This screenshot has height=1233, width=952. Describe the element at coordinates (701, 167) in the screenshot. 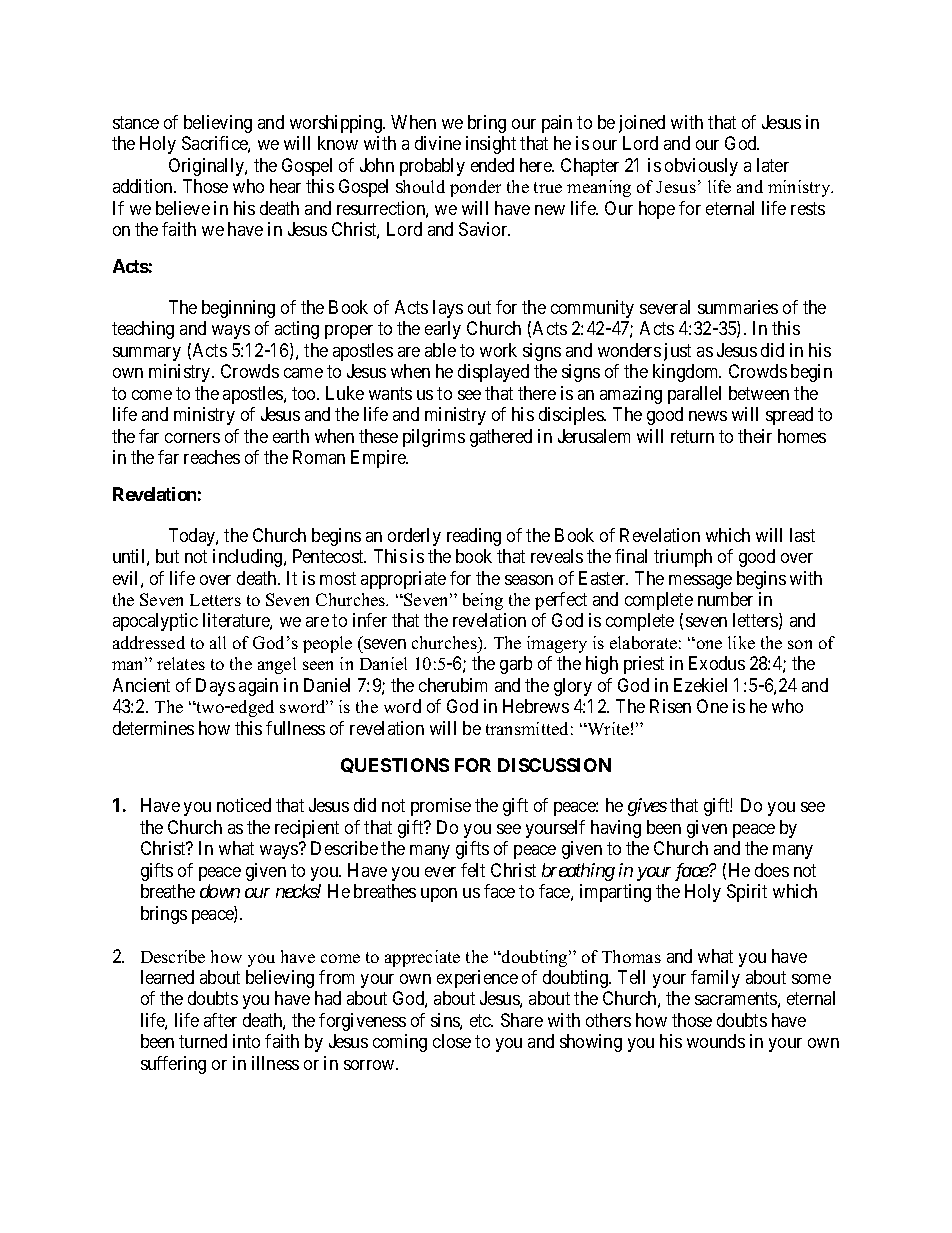

I see `obviously` at that location.
